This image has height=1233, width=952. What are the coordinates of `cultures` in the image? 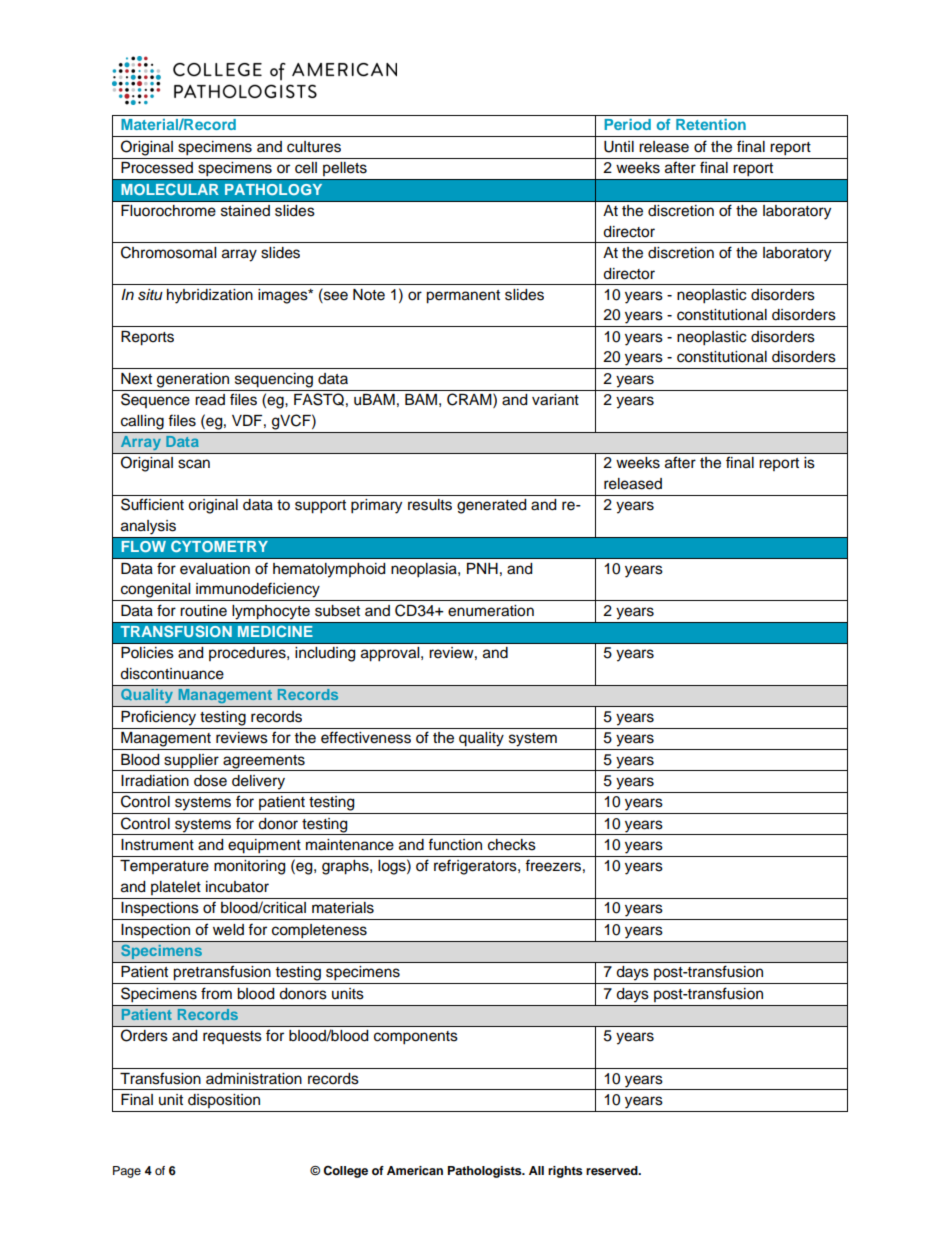 It's located at (314, 147).
